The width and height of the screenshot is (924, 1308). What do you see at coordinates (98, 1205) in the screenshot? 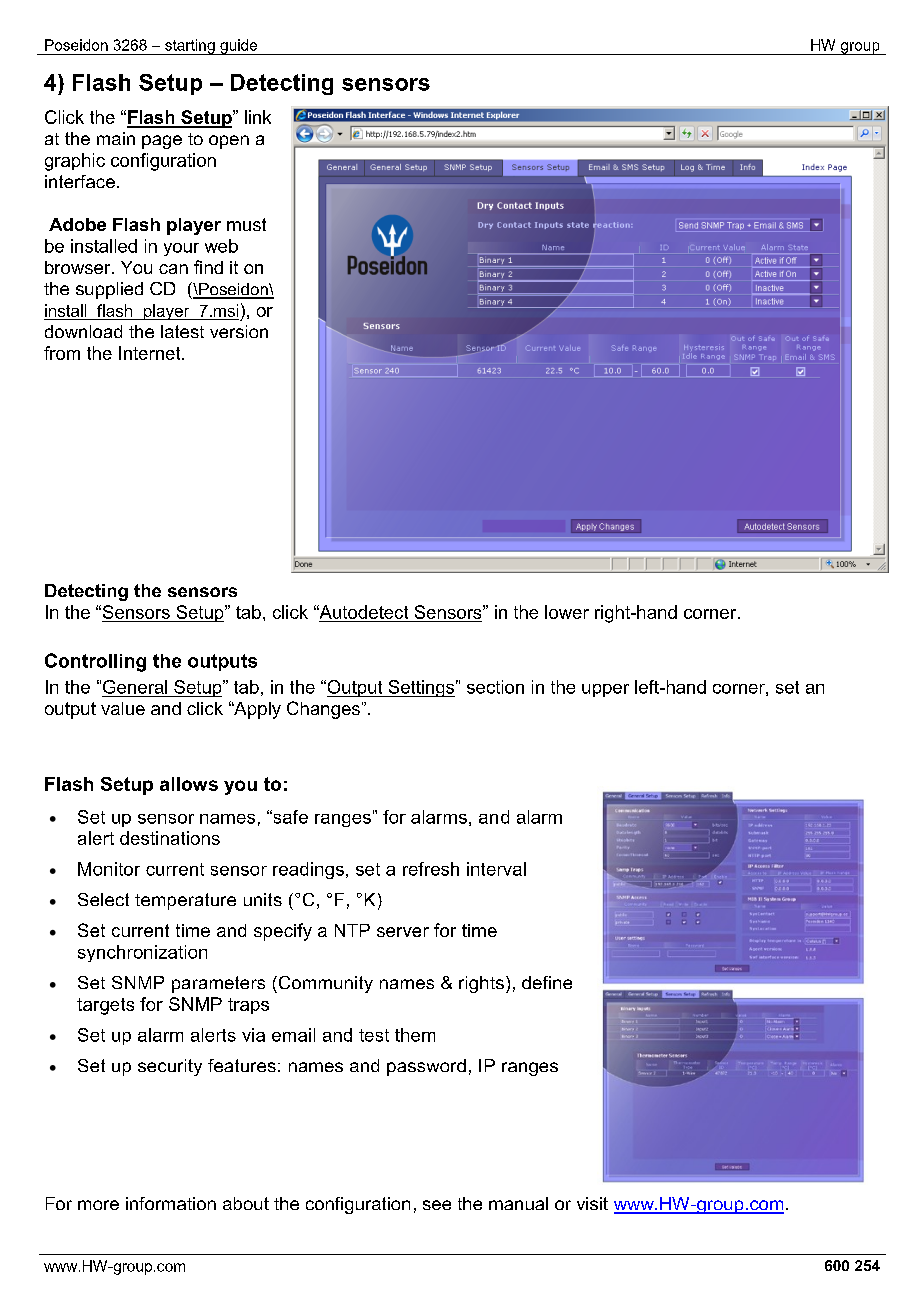
I see `more` at bounding box center [98, 1205].
